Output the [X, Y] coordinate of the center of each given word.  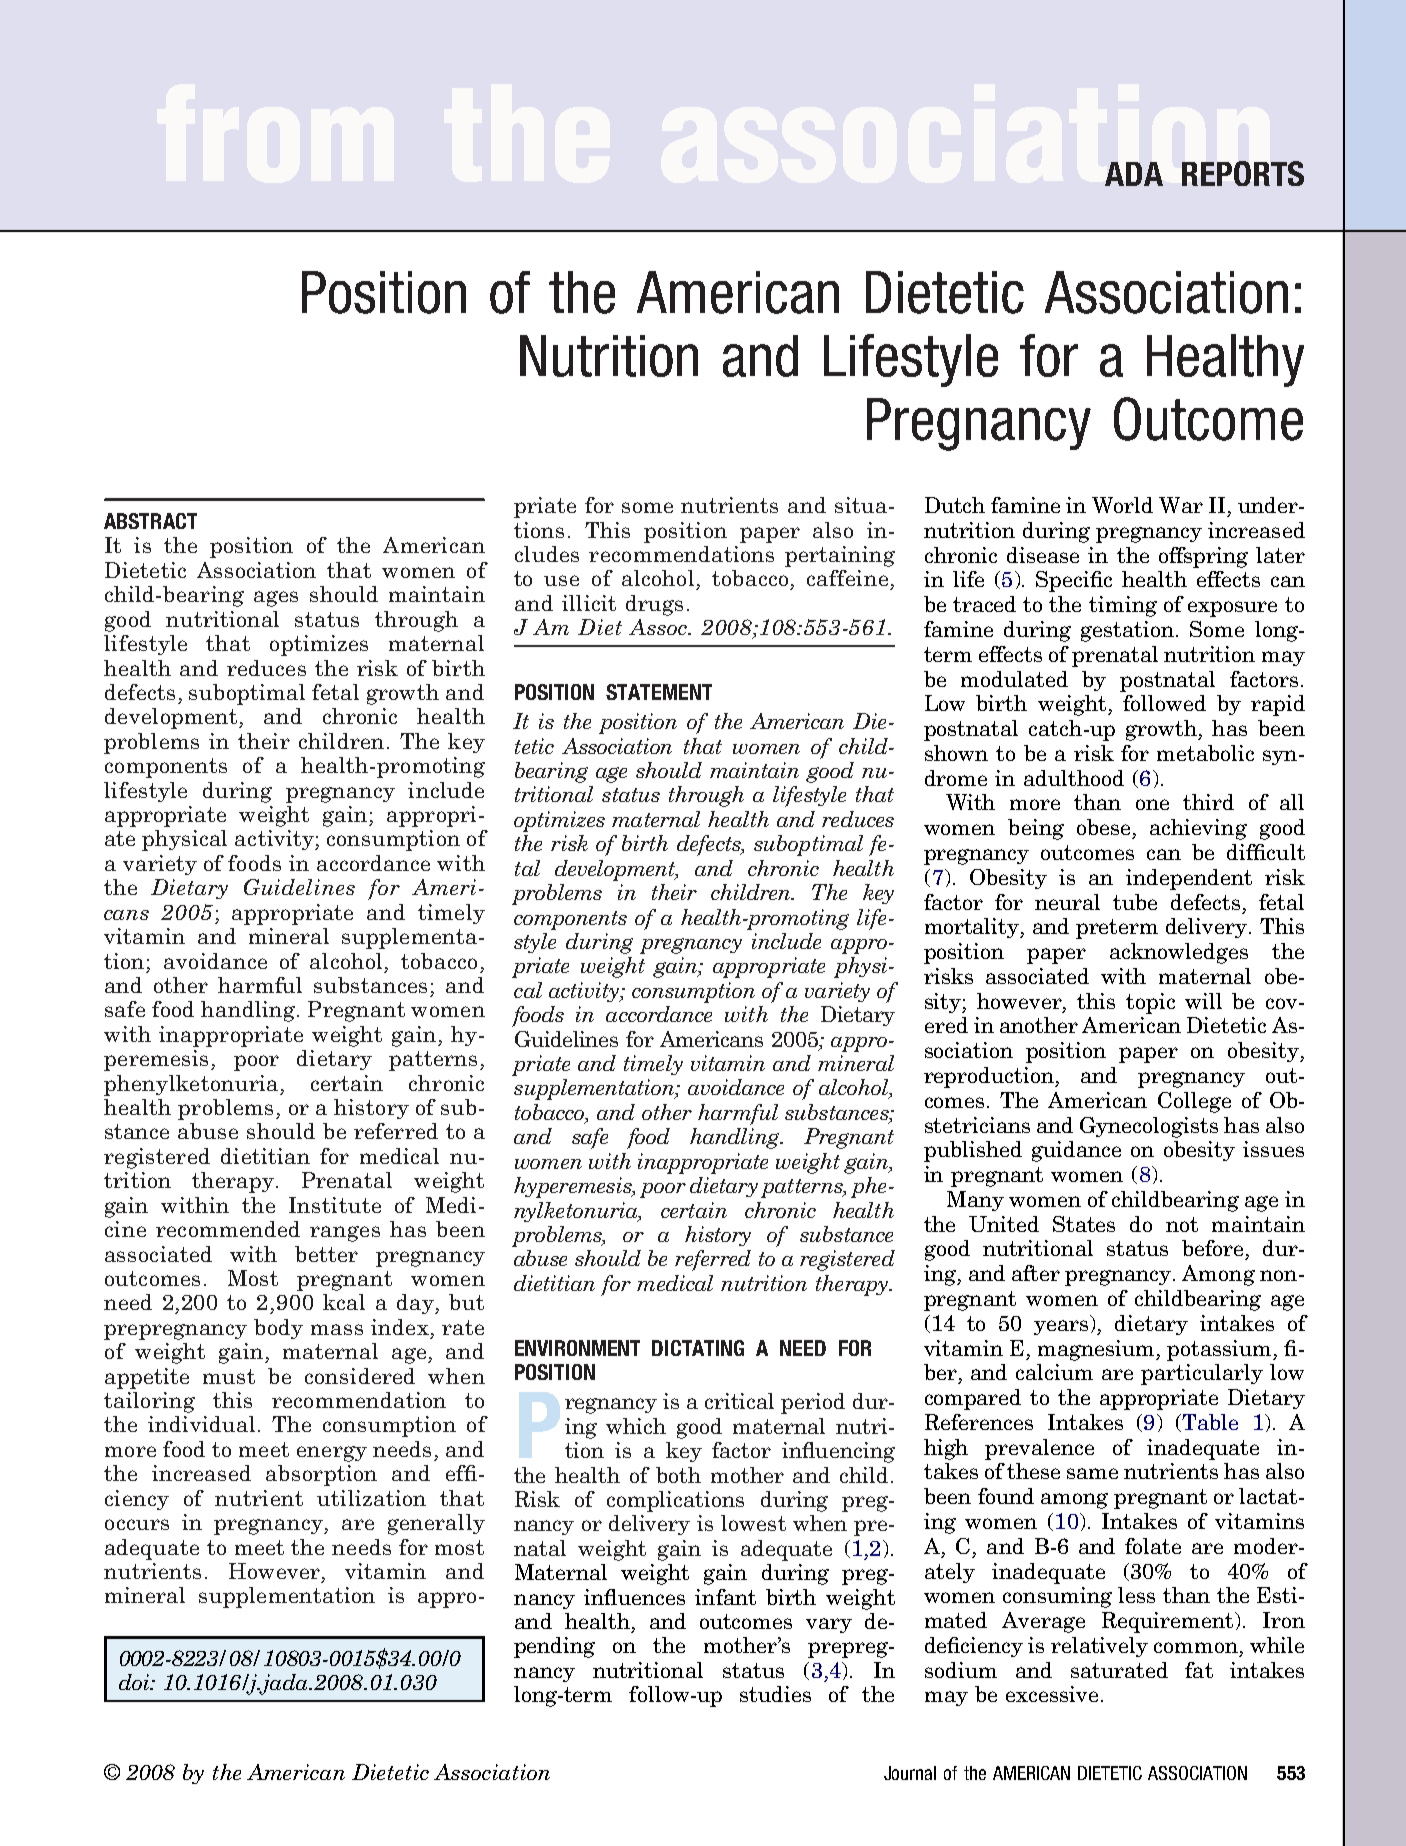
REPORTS [1243, 173]
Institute [335, 1205]
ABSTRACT [150, 521]
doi [135, 1682]
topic [1150, 1003]
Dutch [955, 505]
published [973, 1151]
